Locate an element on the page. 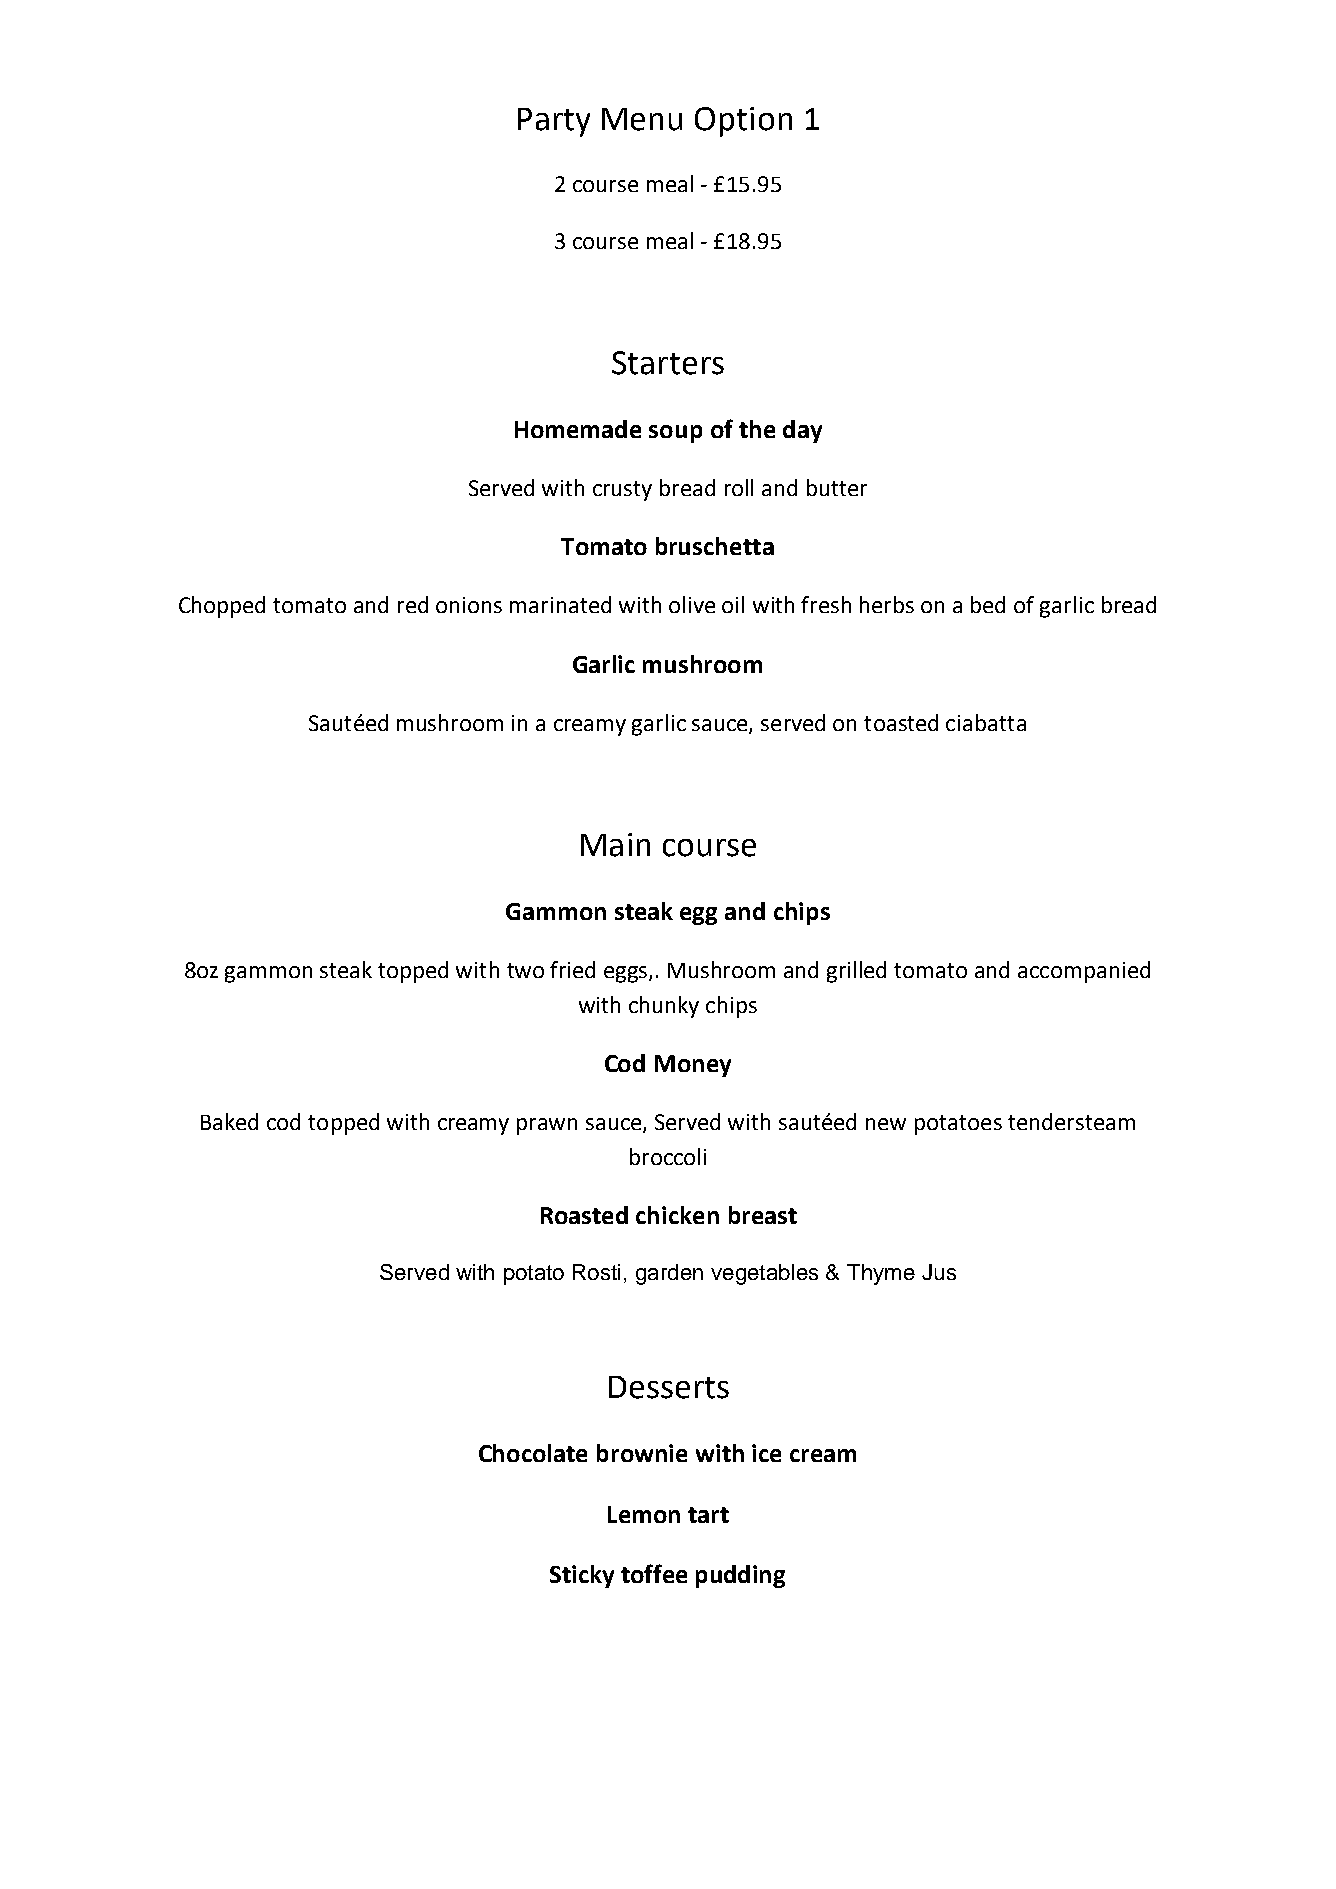  two is located at coordinates (525, 970).
